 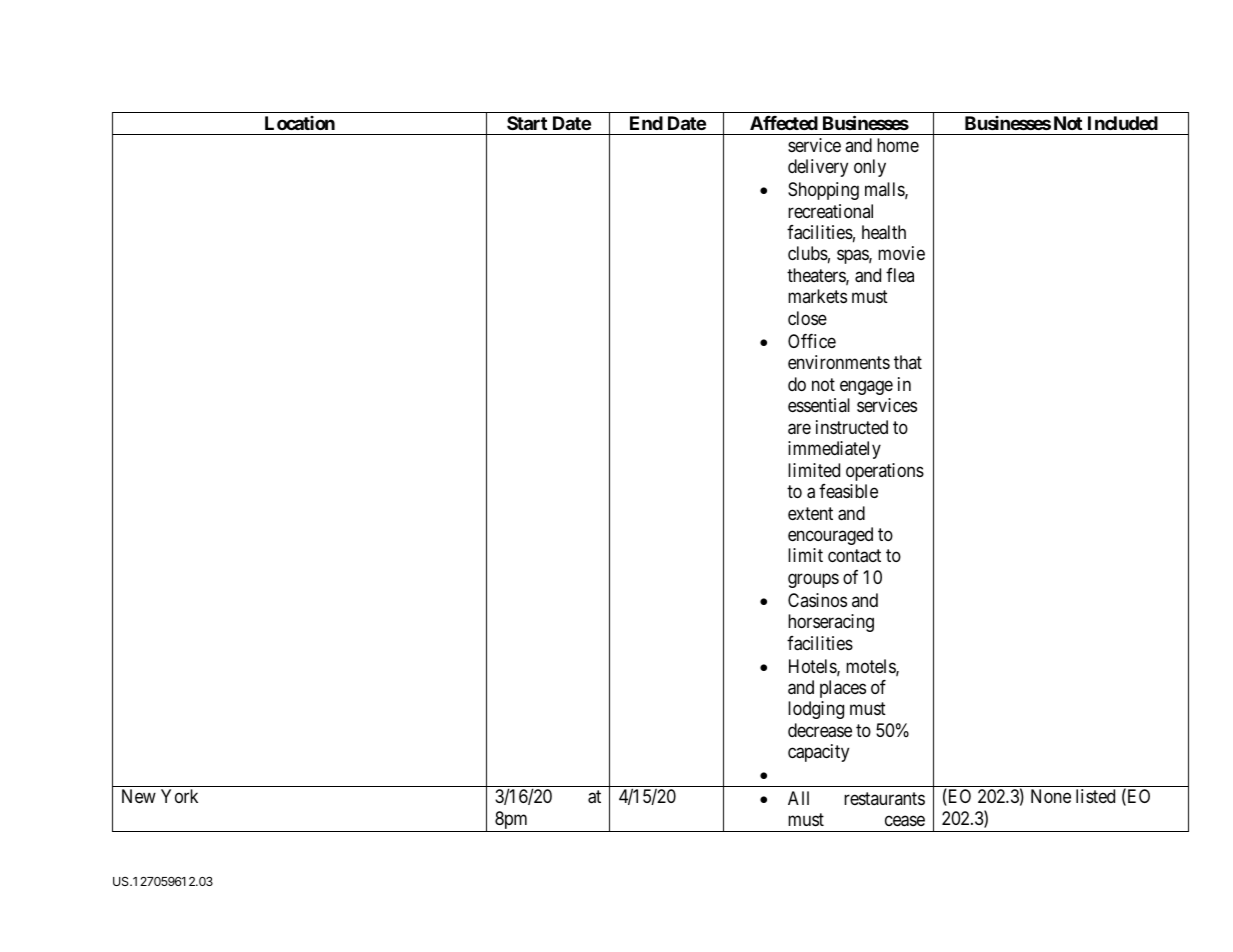 What do you see at coordinates (300, 123) in the screenshot?
I see `Location` at bounding box center [300, 123].
